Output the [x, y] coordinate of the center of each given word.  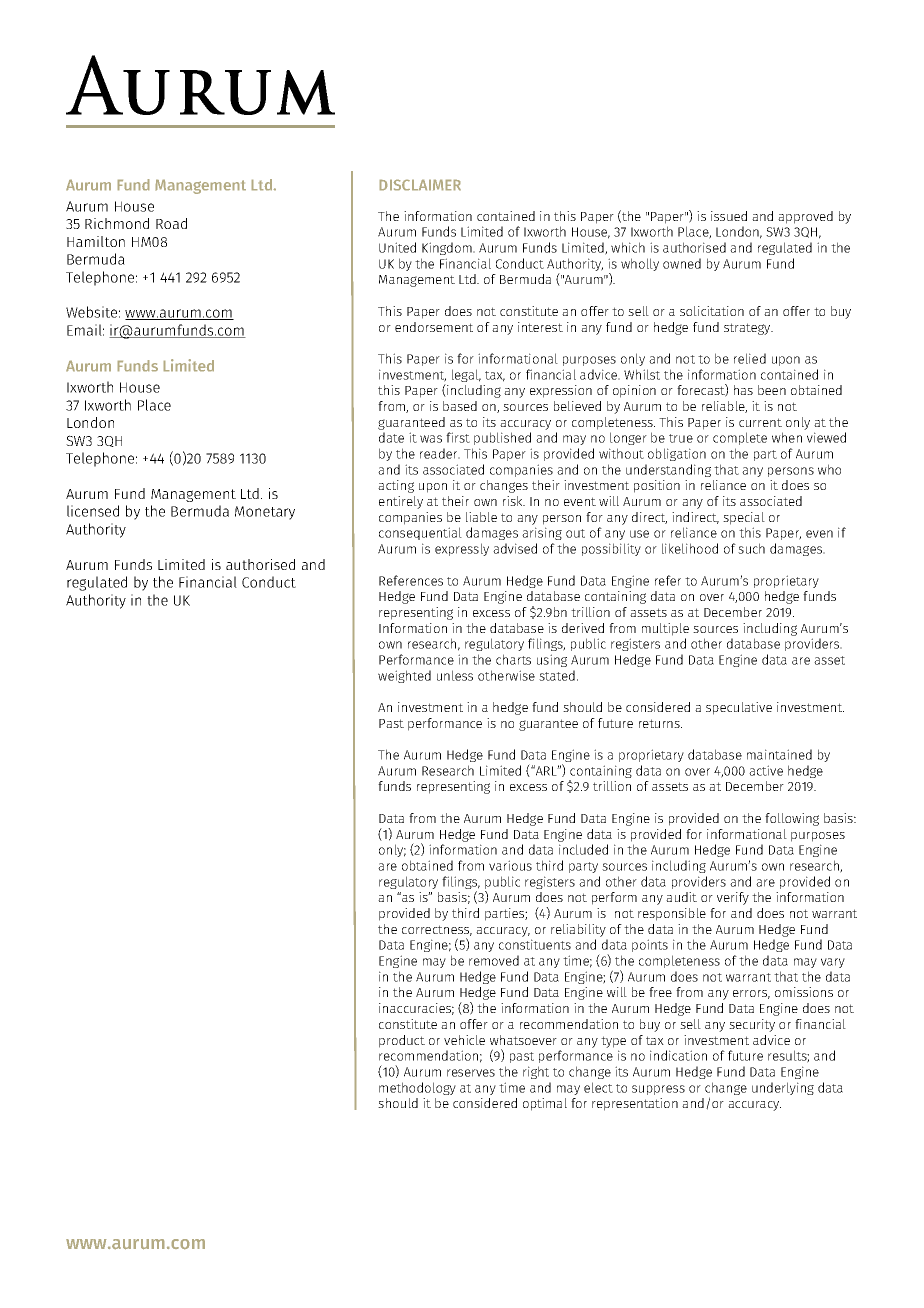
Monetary [265, 513]
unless [455, 675]
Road [171, 223]
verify [733, 898]
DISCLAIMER [420, 185]
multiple [665, 629]
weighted [404, 676]
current [760, 422]
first [458, 437]
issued [729, 216]
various [510, 865]
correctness [437, 930]
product [402, 1041]
